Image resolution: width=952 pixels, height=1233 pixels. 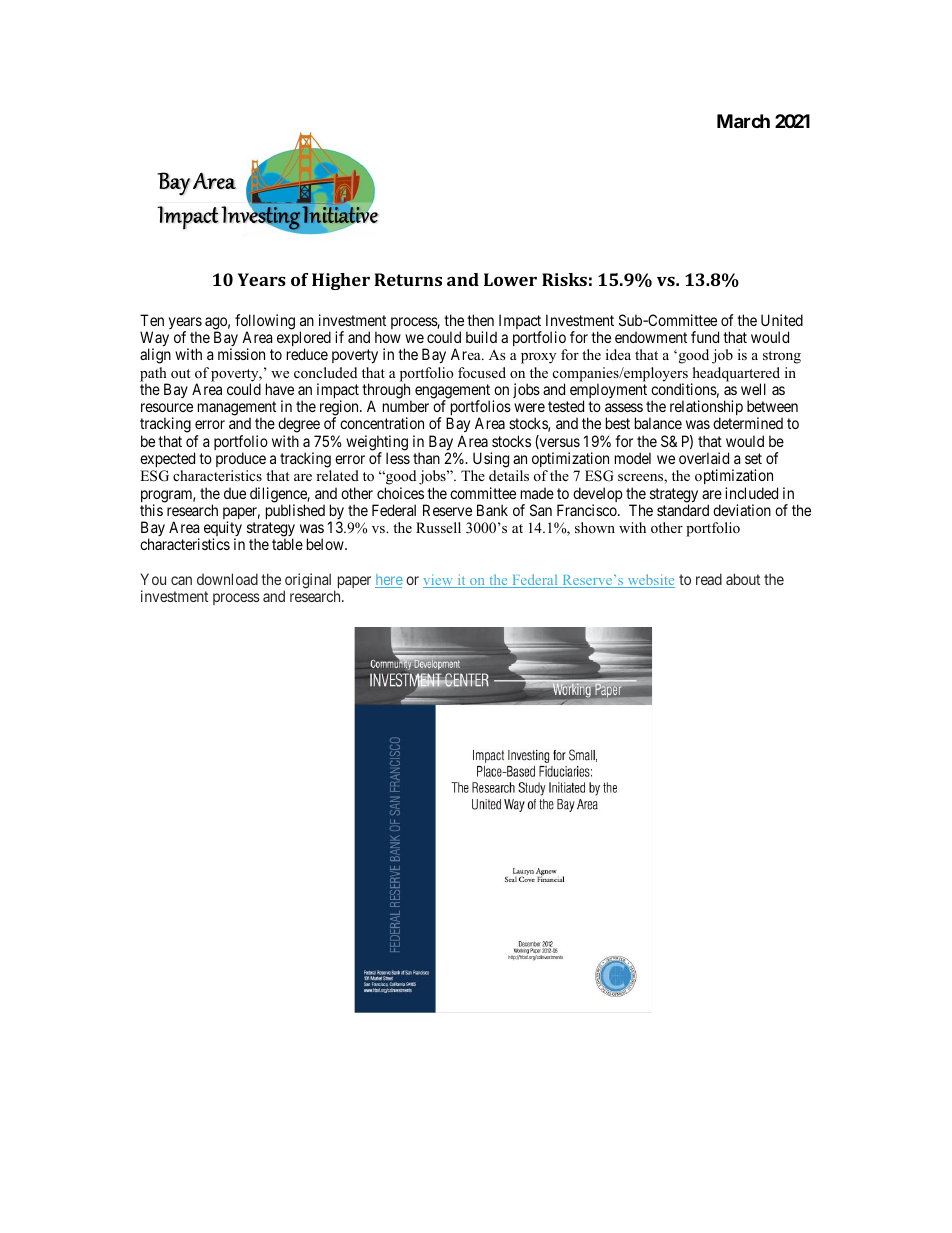 What do you see at coordinates (510, 279) in the screenshot?
I see `Lower` at bounding box center [510, 279].
